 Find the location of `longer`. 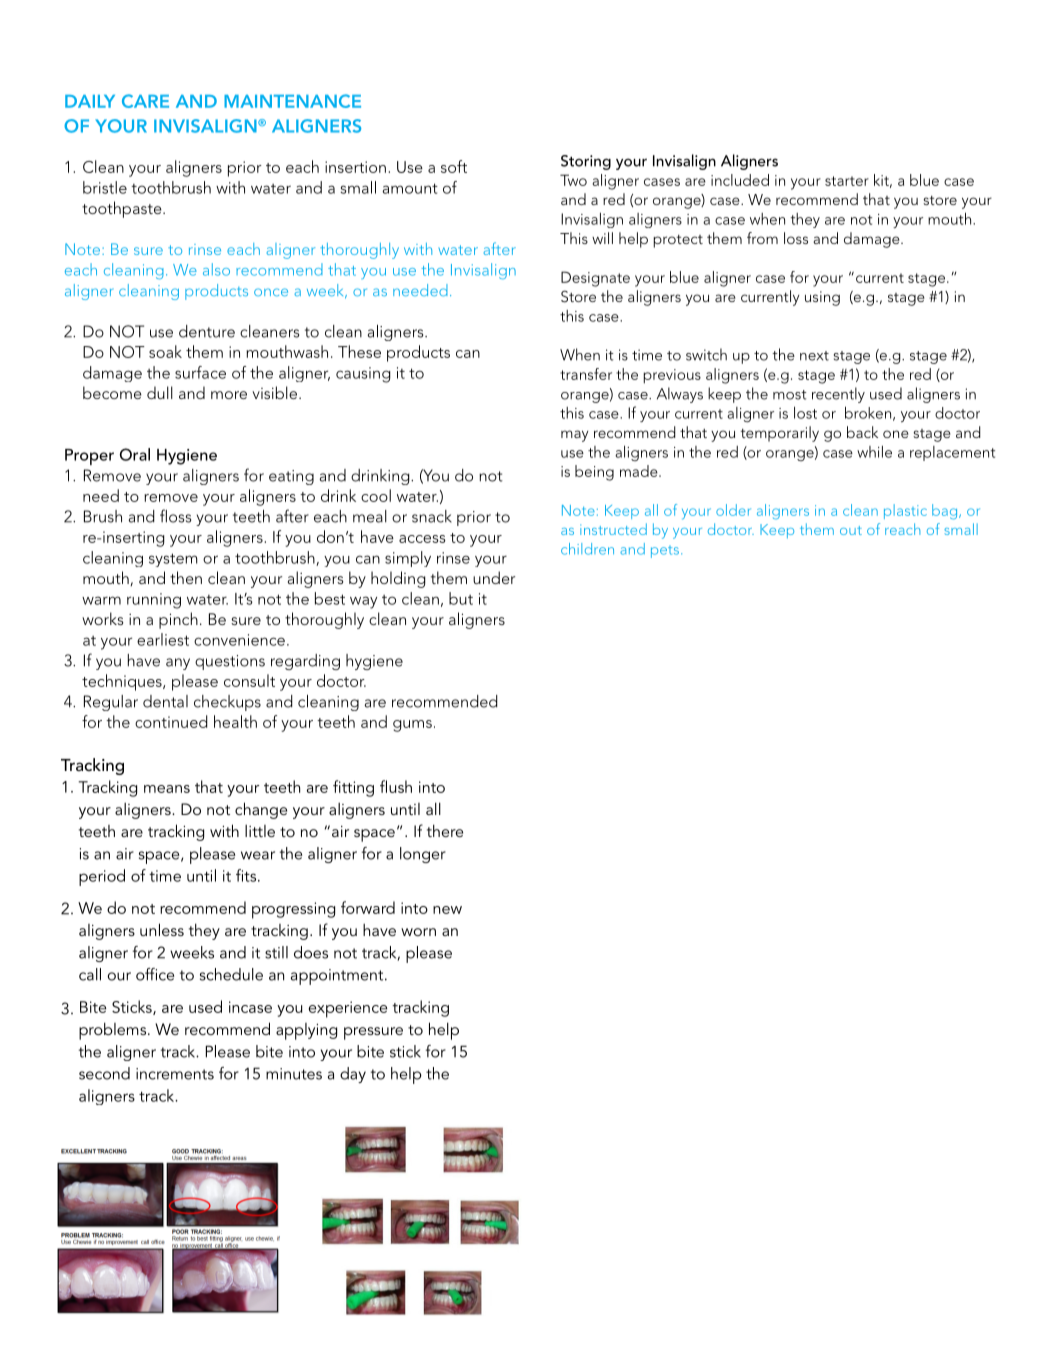

longer is located at coordinates (423, 855).
